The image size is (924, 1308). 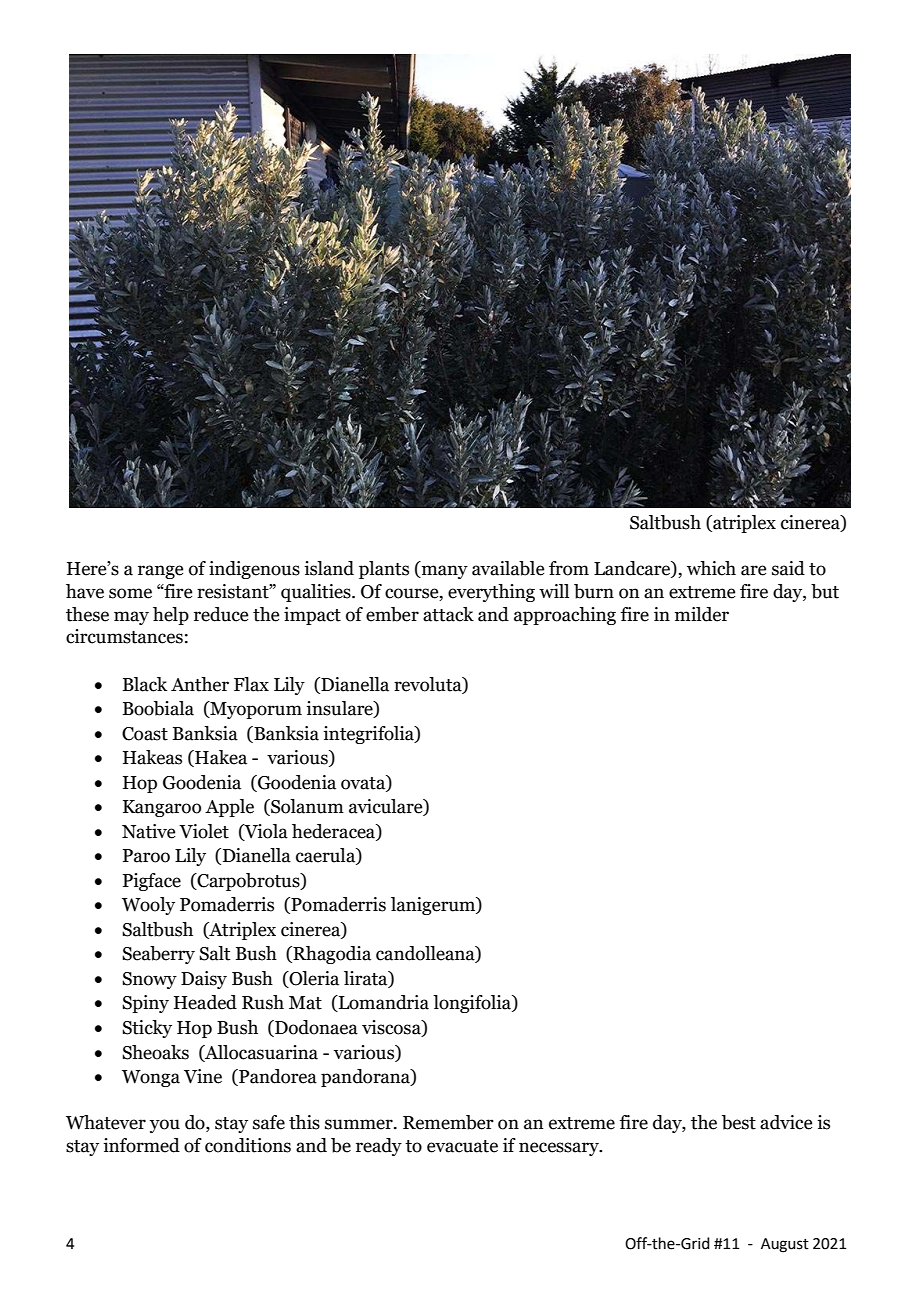 What do you see at coordinates (306, 807) in the page?
I see `Solanum` at bounding box center [306, 807].
